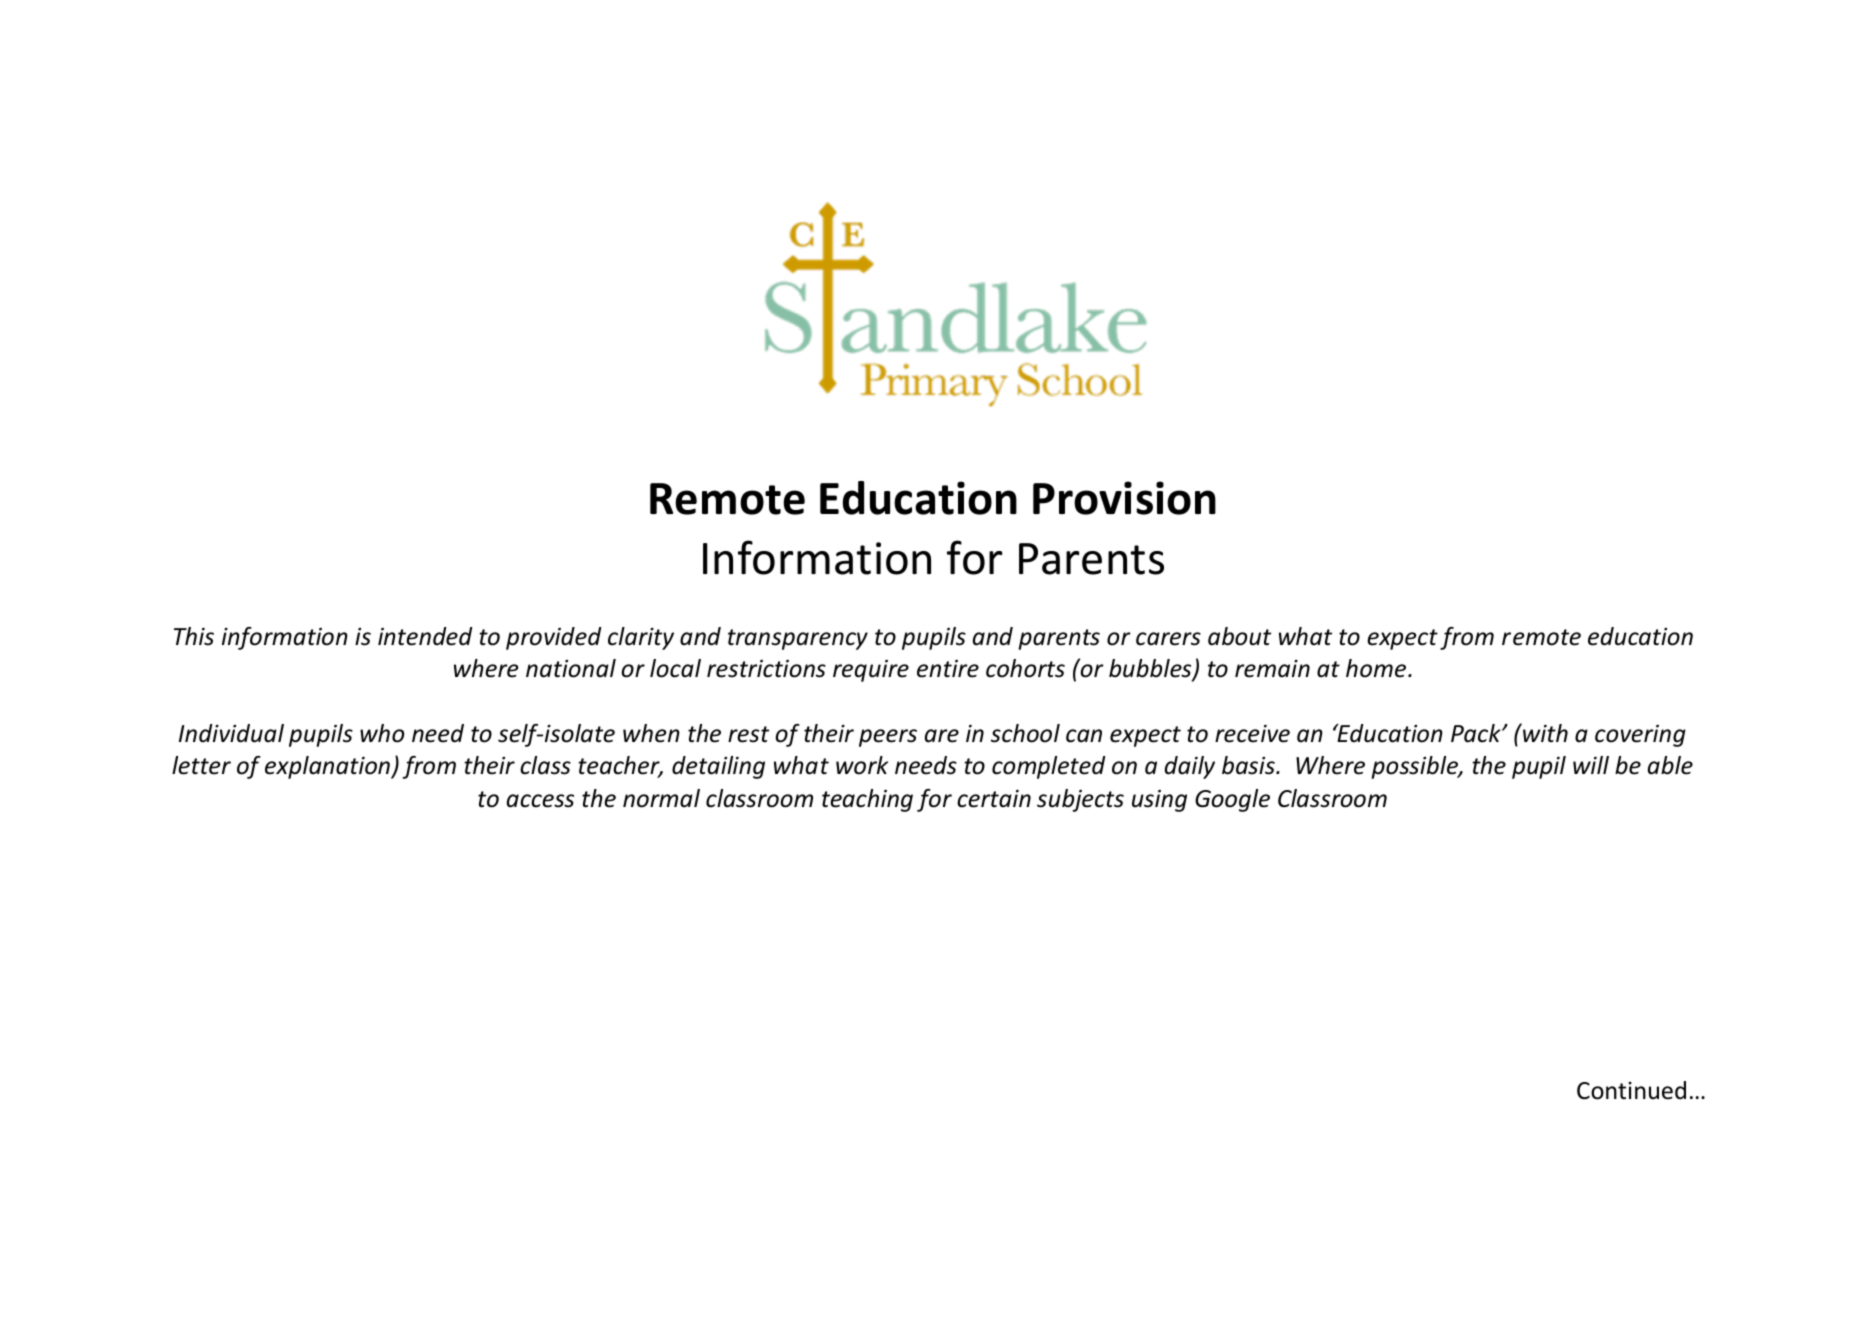 The width and height of the screenshot is (1866, 1319). What do you see at coordinates (867, 800) in the screenshot?
I see `teaching` at bounding box center [867, 800].
